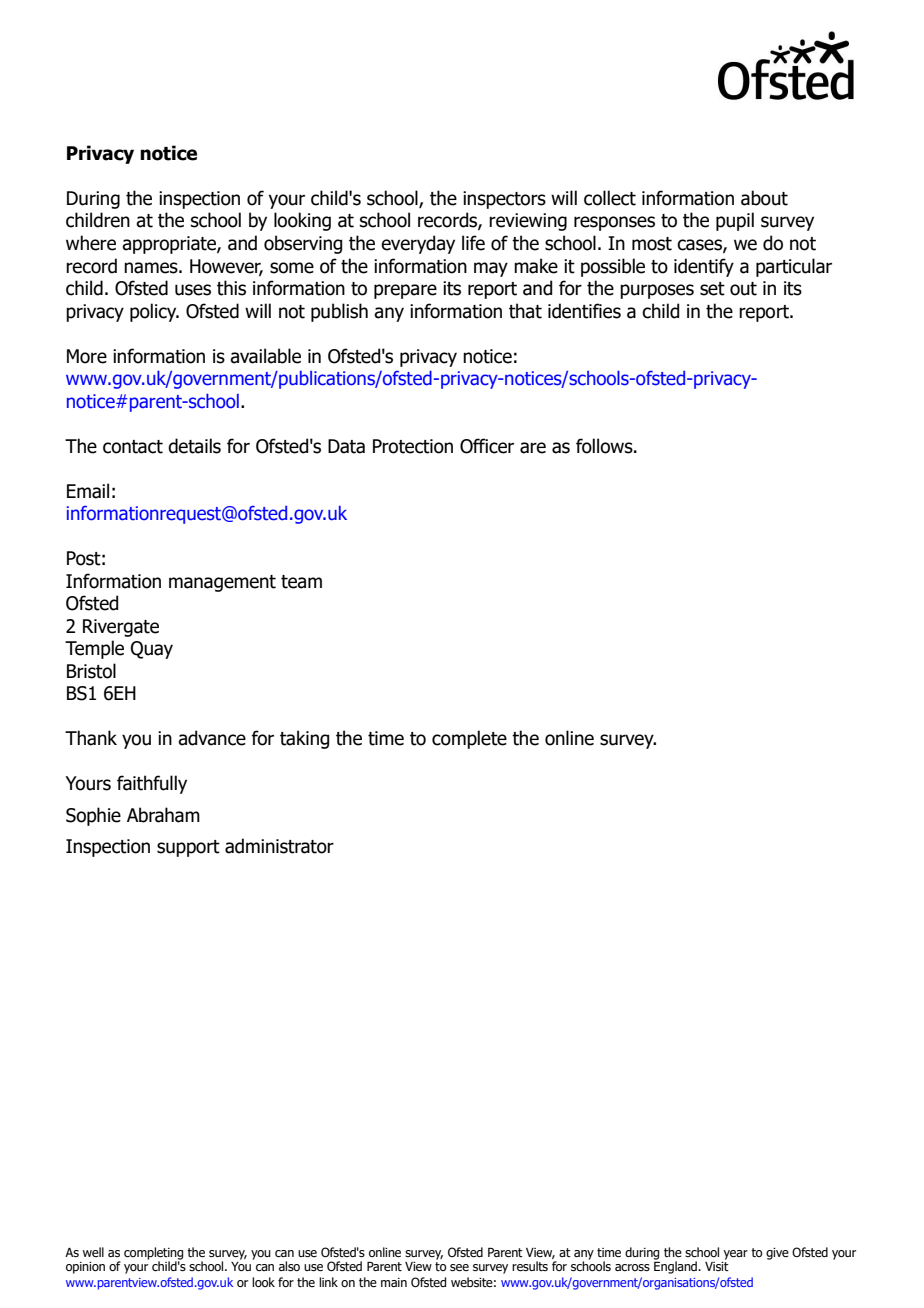 The height and width of the screenshot is (1308, 924). Describe the element at coordinates (735, 221) in the screenshot. I see `pupil` at that location.
